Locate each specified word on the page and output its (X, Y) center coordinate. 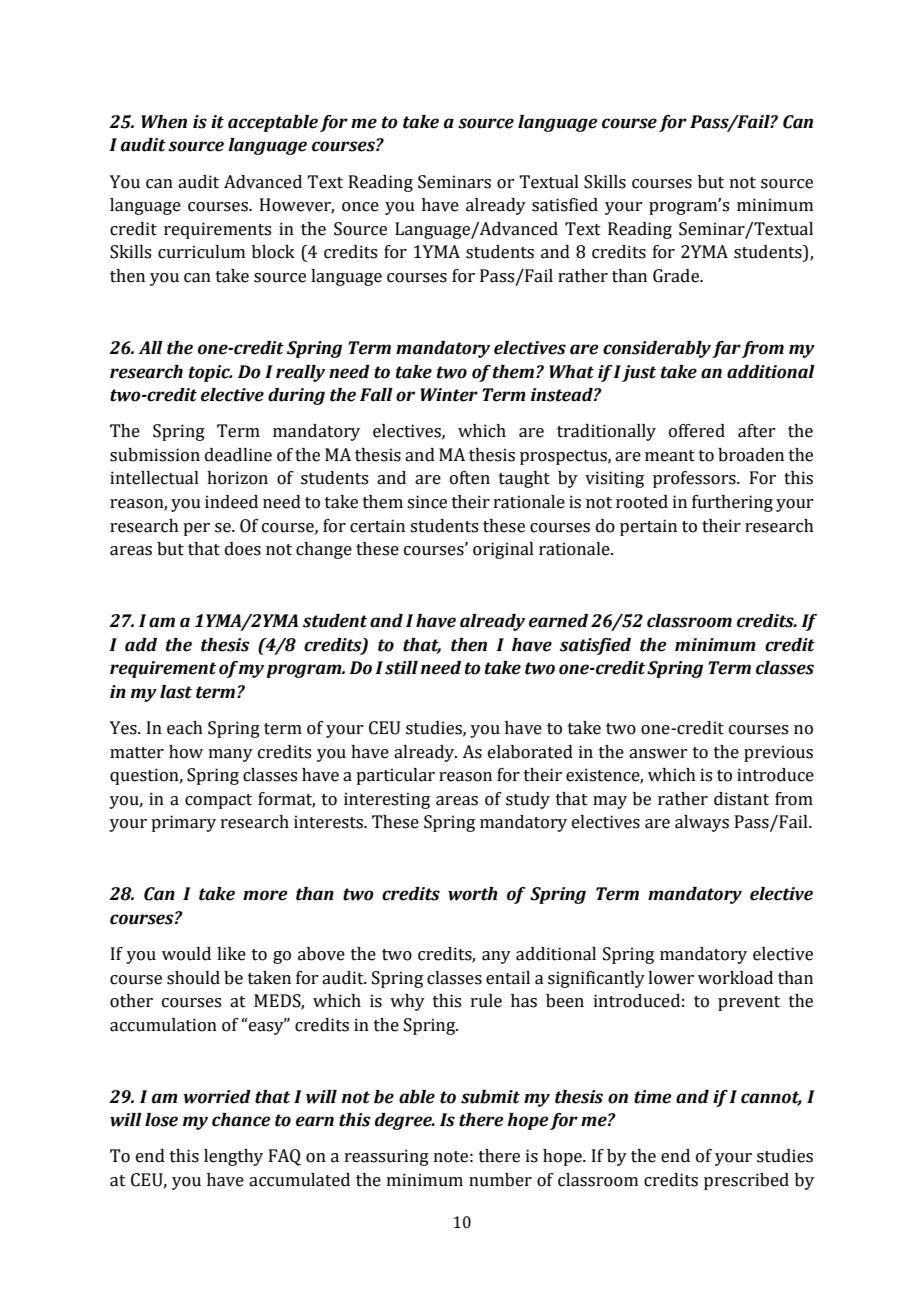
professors (695, 479)
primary (183, 823)
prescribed (746, 1181)
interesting (387, 800)
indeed (231, 502)
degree (404, 1121)
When (164, 122)
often (470, 478)
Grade (677, 276)
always (702, 823)
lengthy (233, 1157)
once (360, 207)
